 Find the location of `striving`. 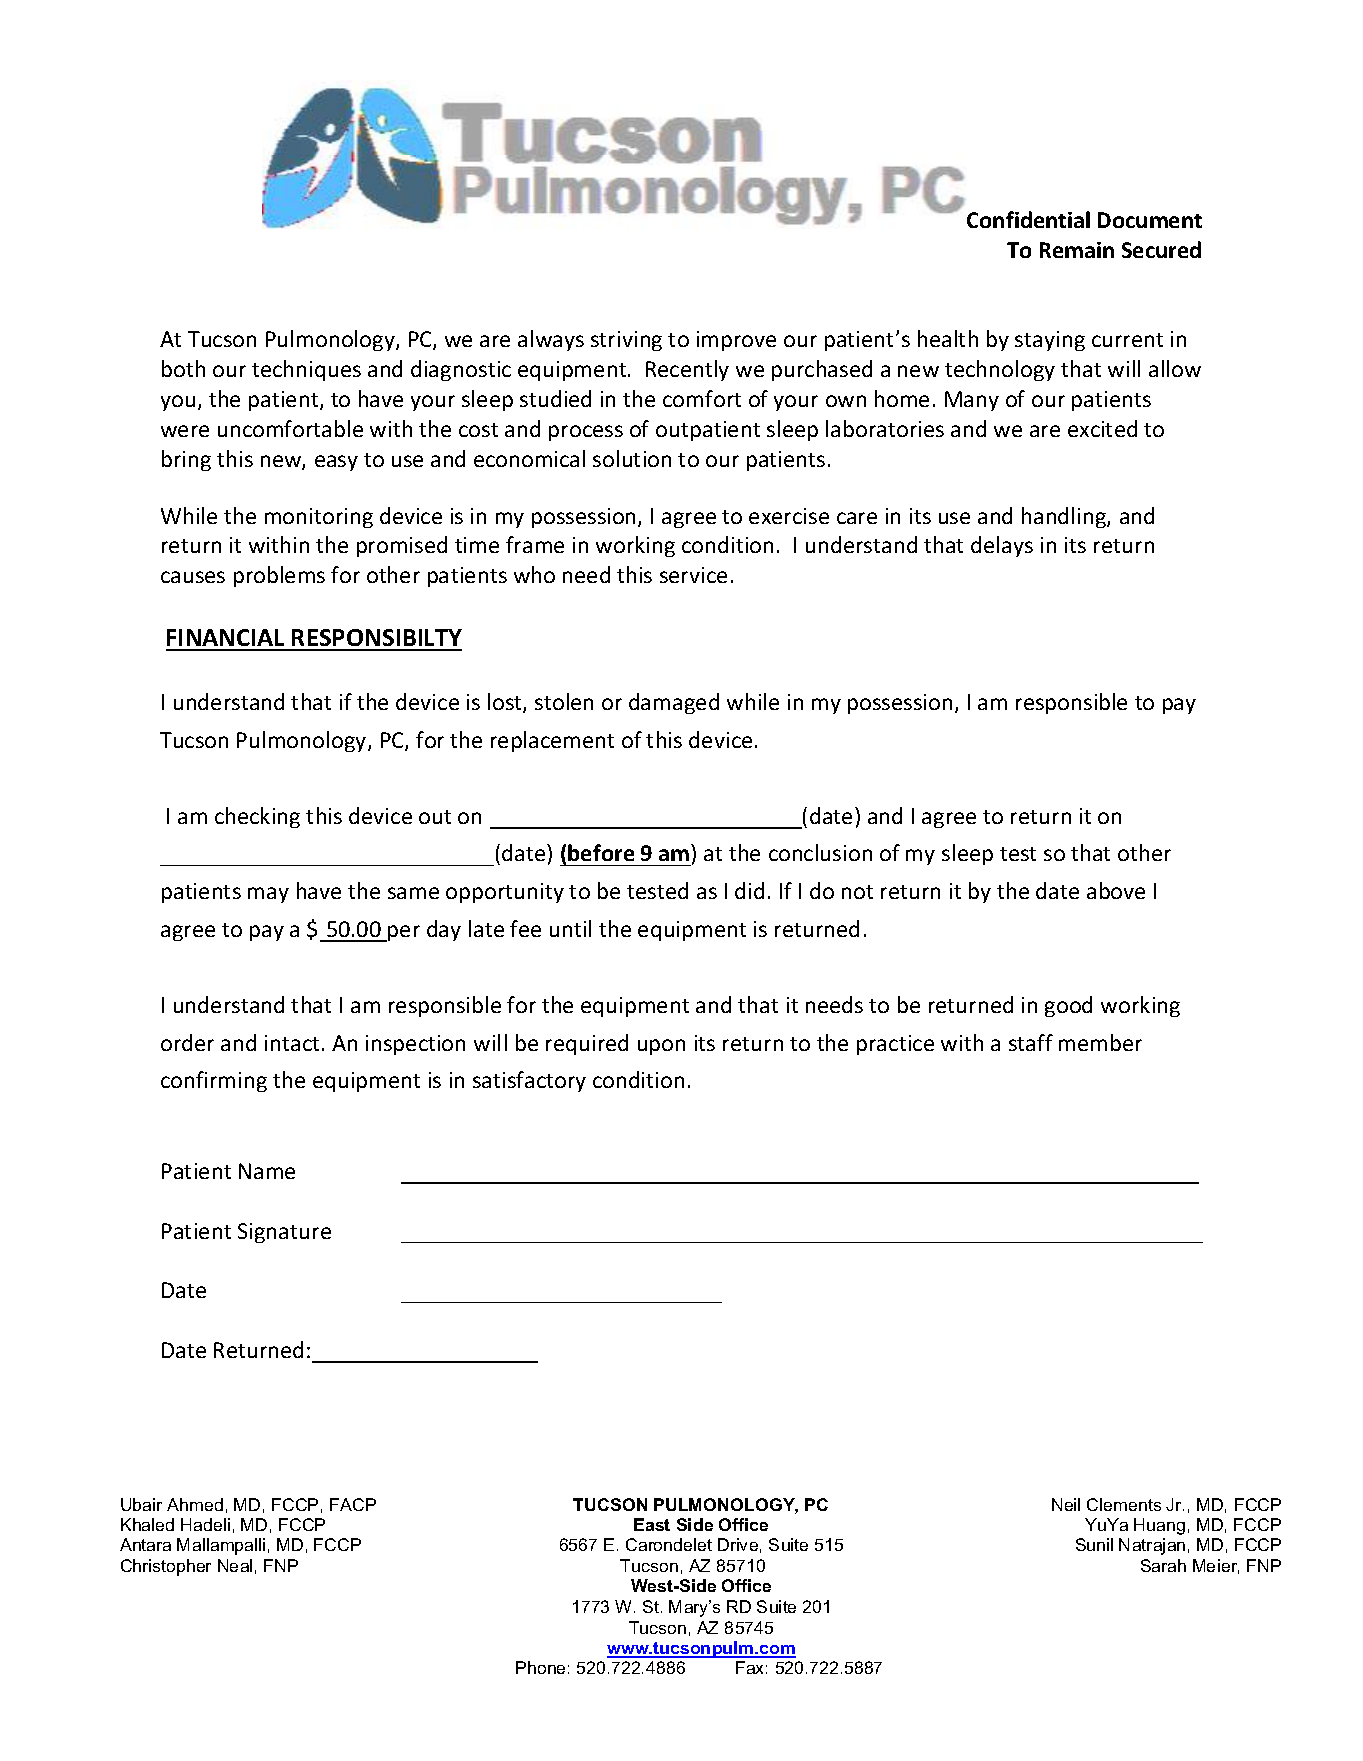

striving is located at coordinates (626, 341).
